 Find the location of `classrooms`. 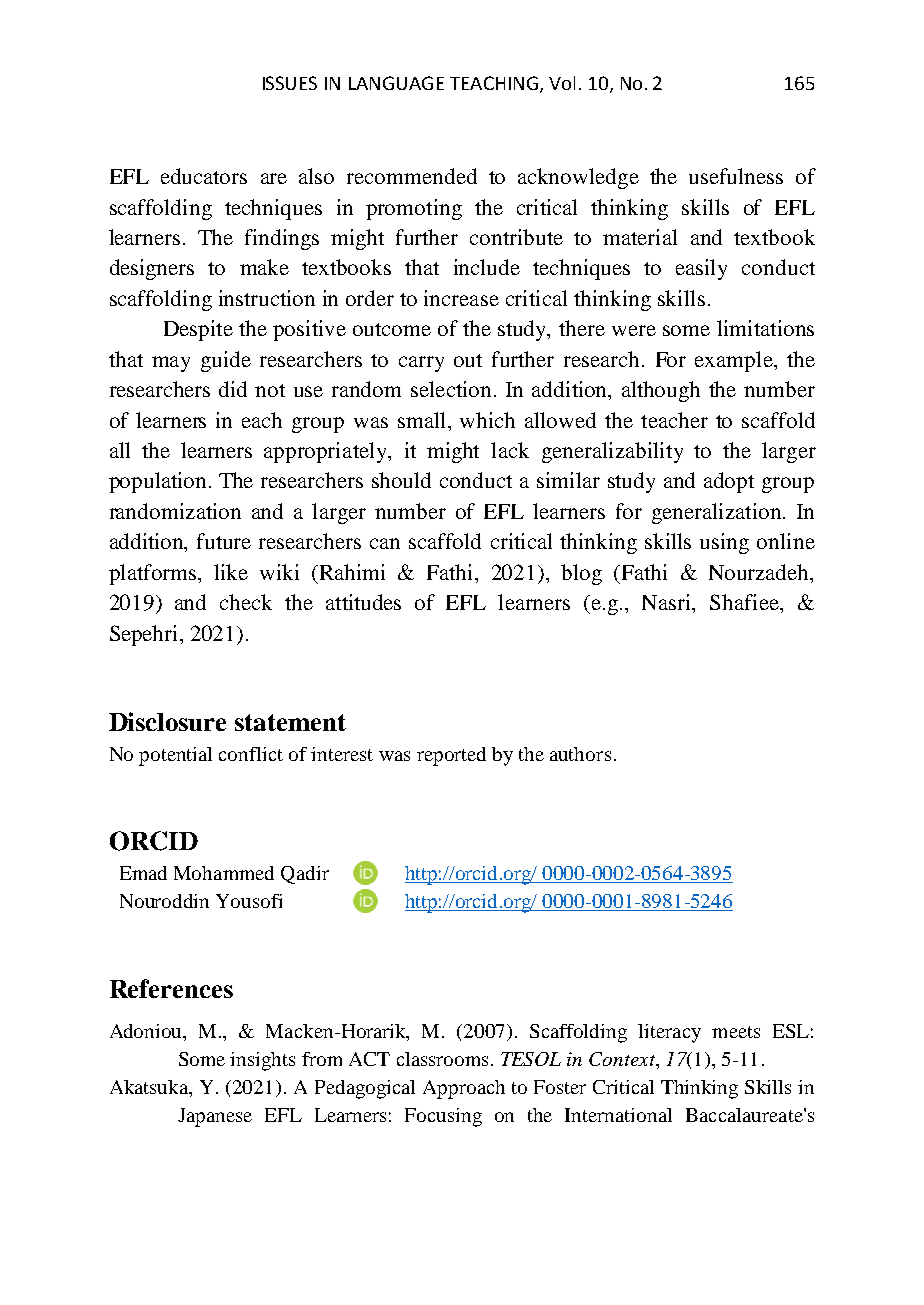

classrooms is located at coordinates (442, 1059).
